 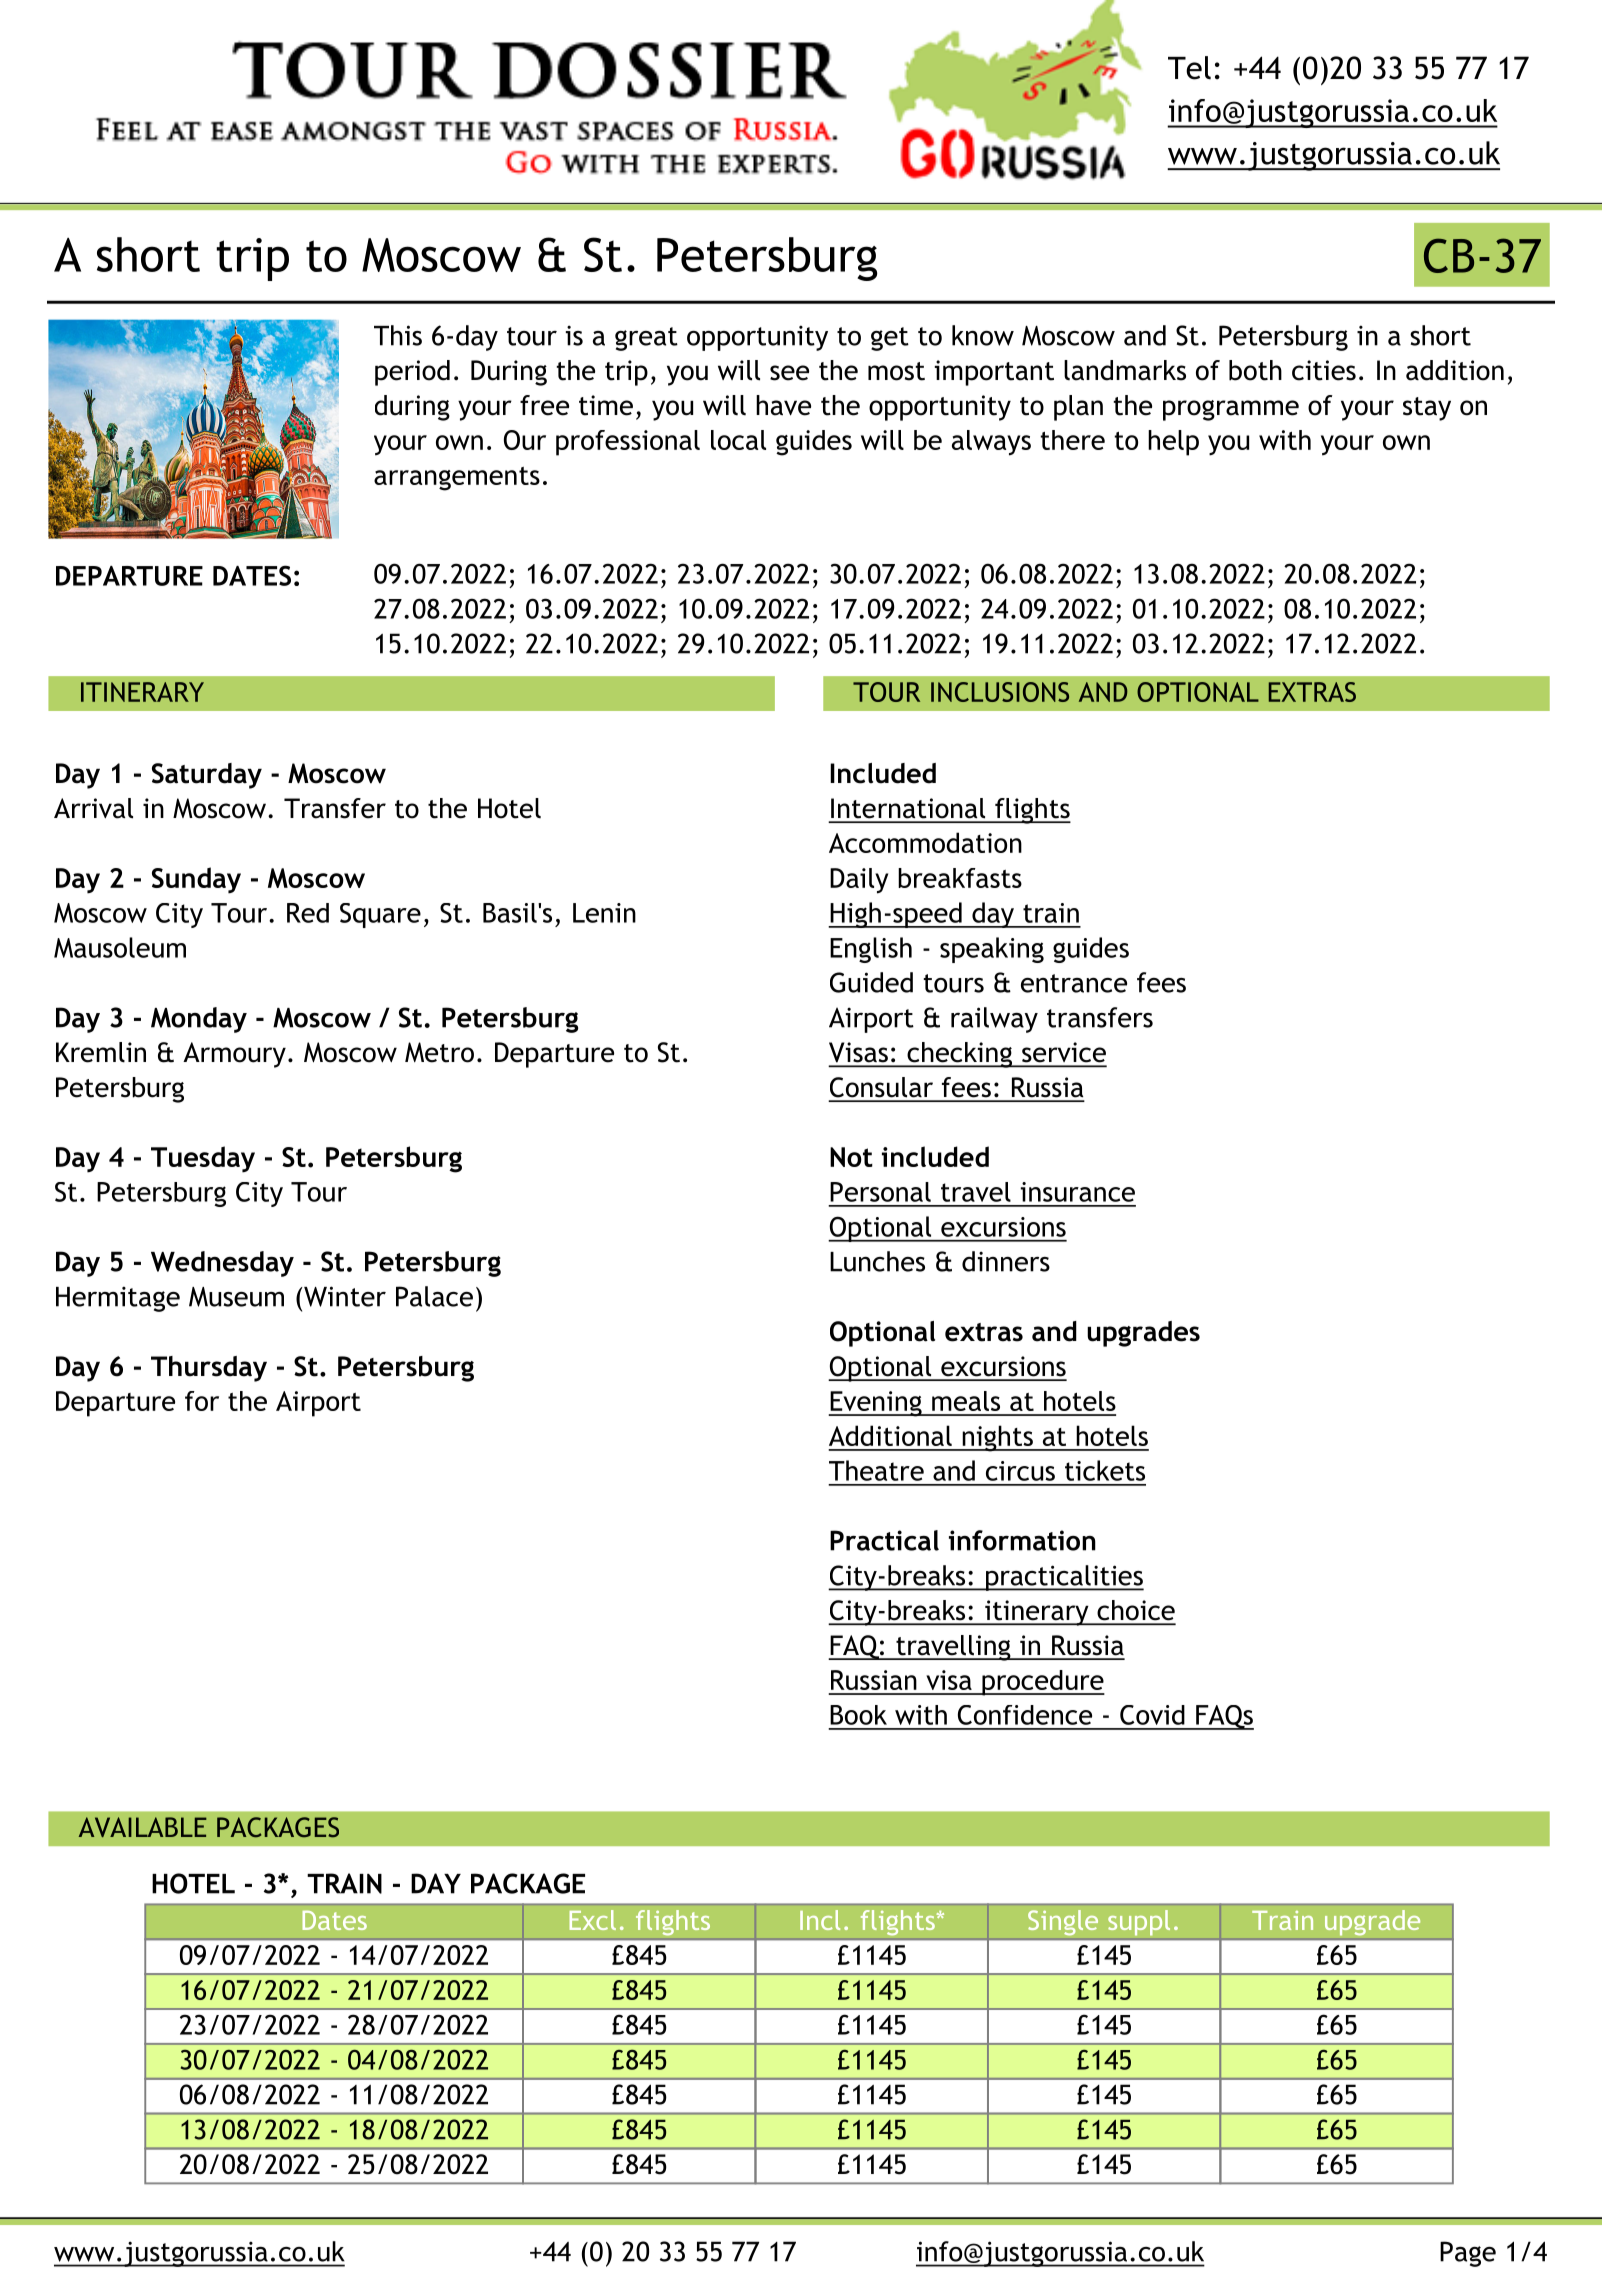 What do you see at coordinates (783, 405) in the screenshot?
I see `have` at bounding box center [783, 405].
